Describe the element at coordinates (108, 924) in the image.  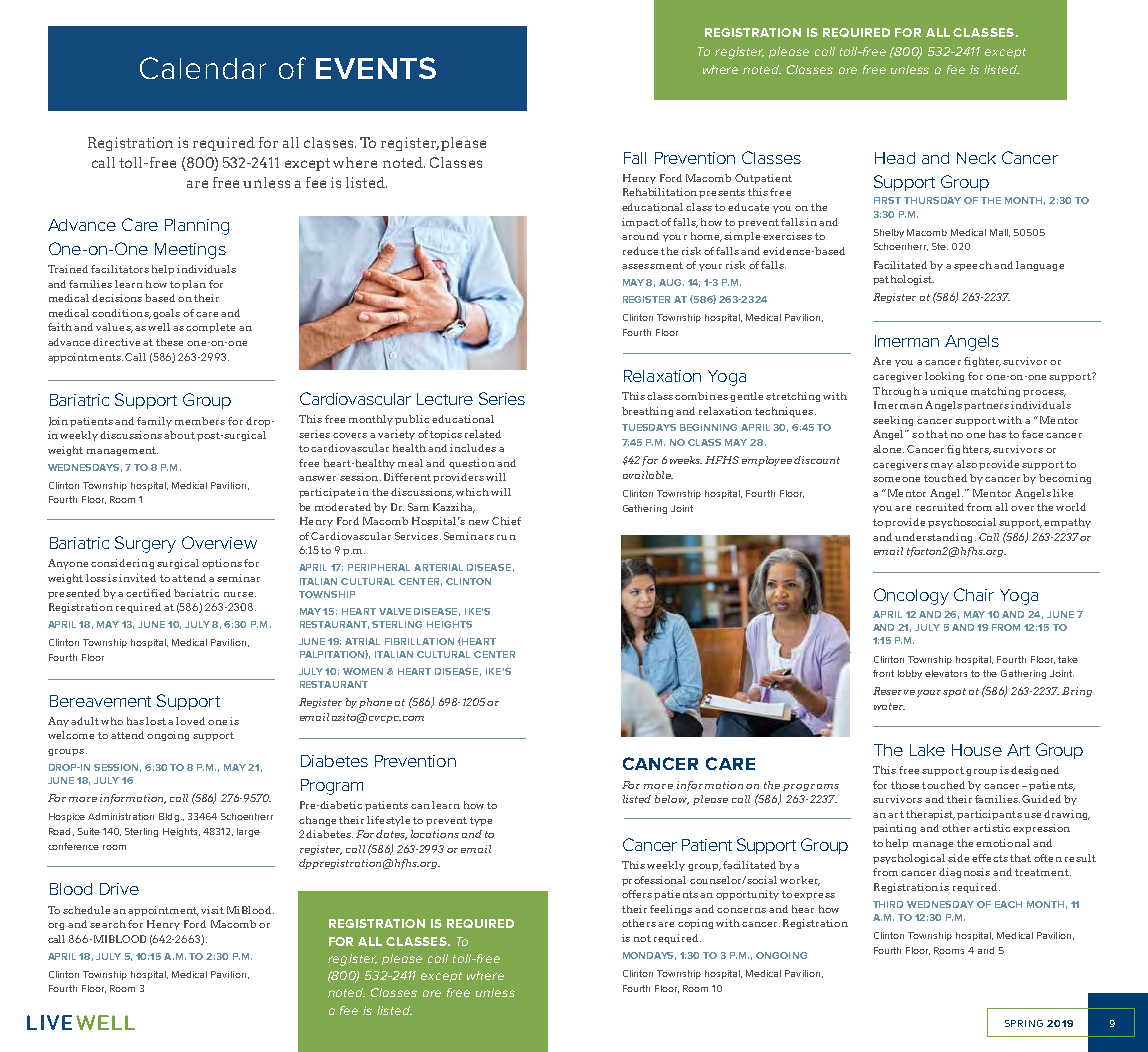
I see `search` at that location.
